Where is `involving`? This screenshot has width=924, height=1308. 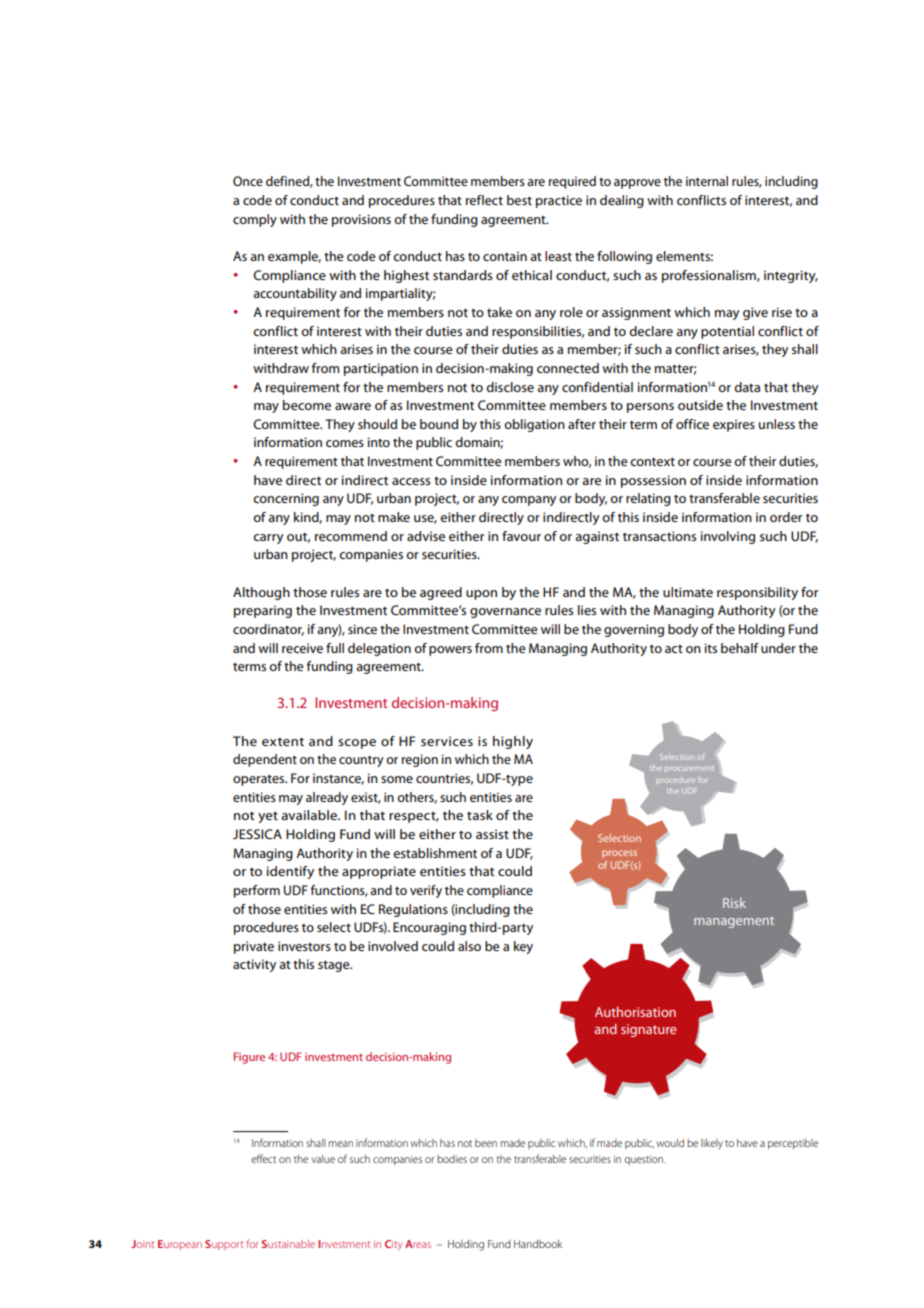 involving is located at coordinates (728, 537).
